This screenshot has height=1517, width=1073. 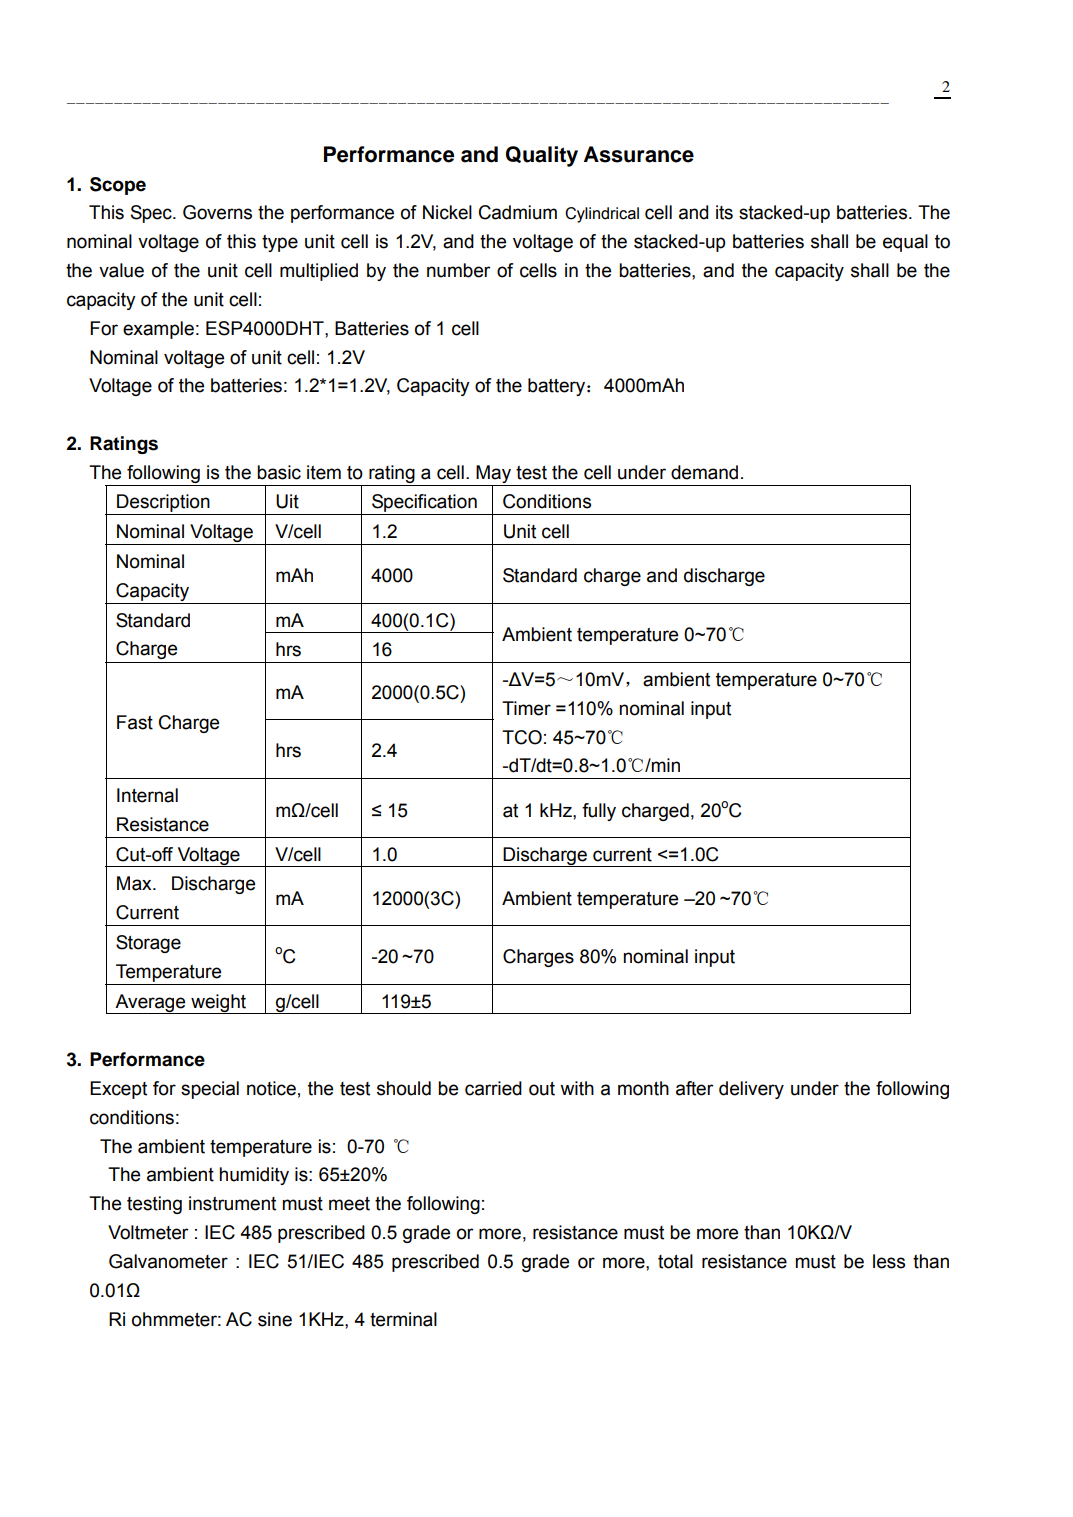 What do you see at coordinates (403, 1319) in the screenshot?
I see `terminal` at bounding box center [403, 1319].
